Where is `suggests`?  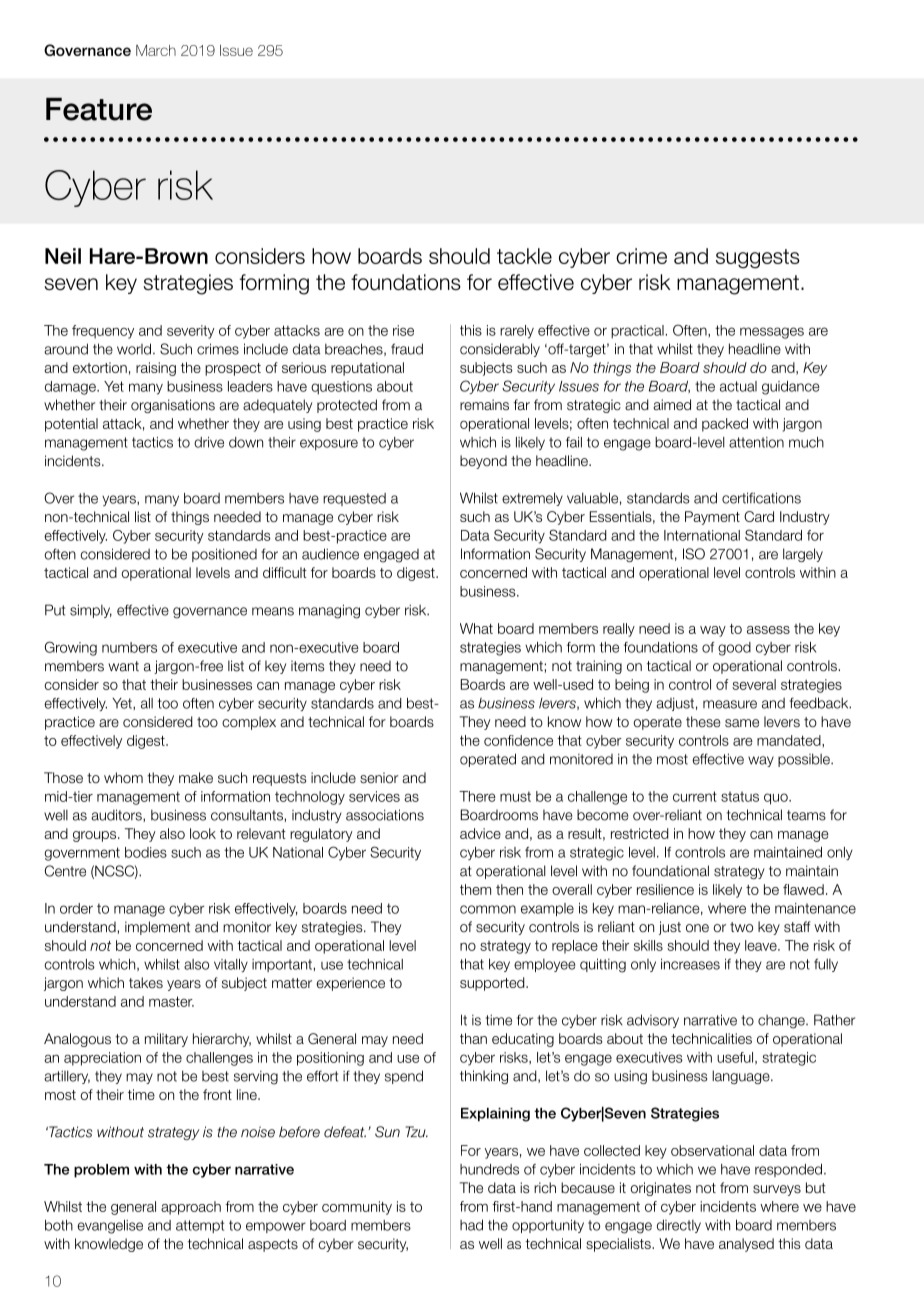 suggests is located at coordinates (758, 259).
